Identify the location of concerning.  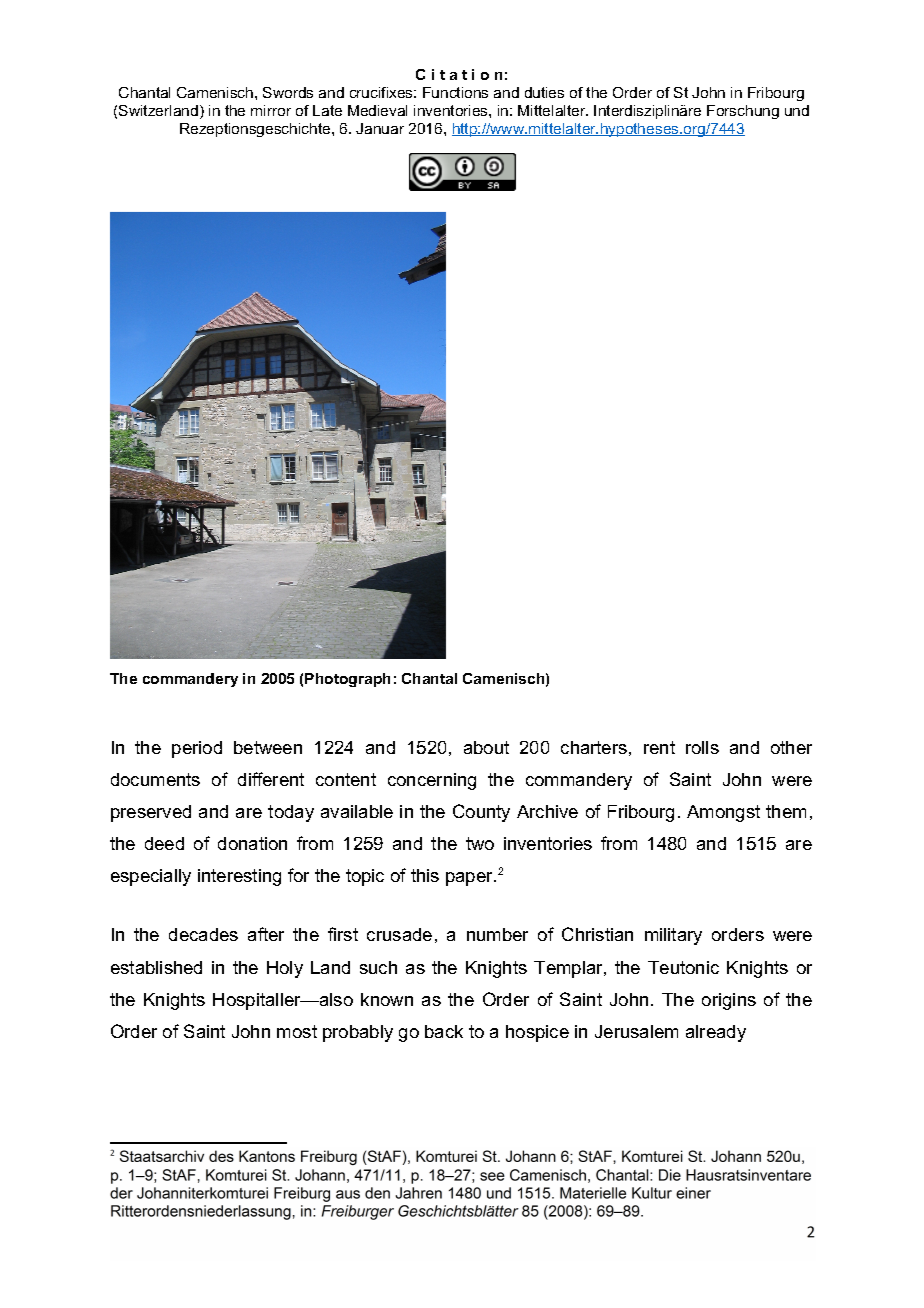
(432, 781).
